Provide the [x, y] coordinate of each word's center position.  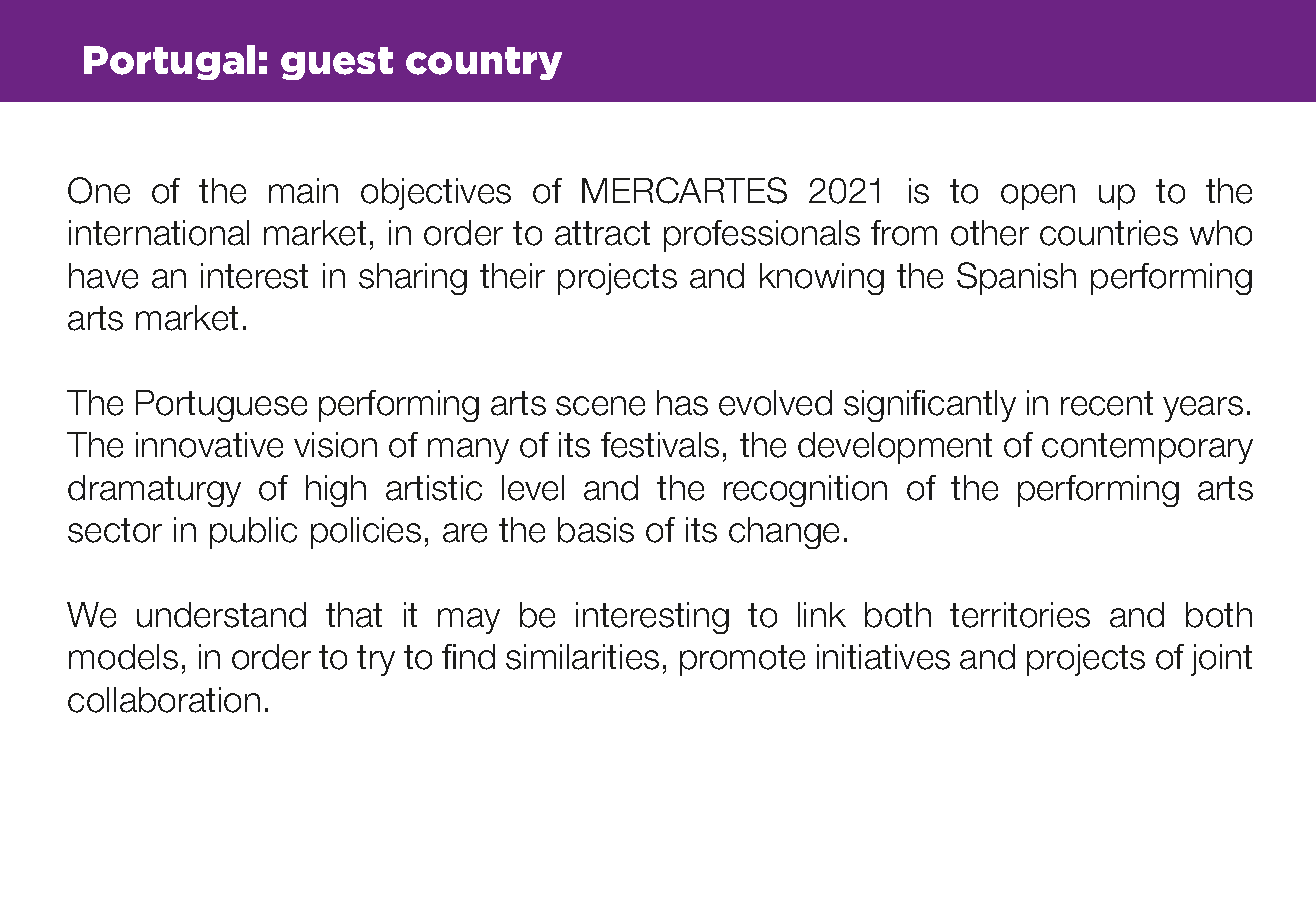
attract [602, 233]
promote [742, 660]
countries [1109, 233]
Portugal [169, 62]
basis [596, 530]
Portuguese [221, 406]
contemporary [1147, 448]
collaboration [164, 700]
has [682, 403]
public [253, 533]
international [159, 233]
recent [1107, 403]
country [484, 63]
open [1038, 197]
